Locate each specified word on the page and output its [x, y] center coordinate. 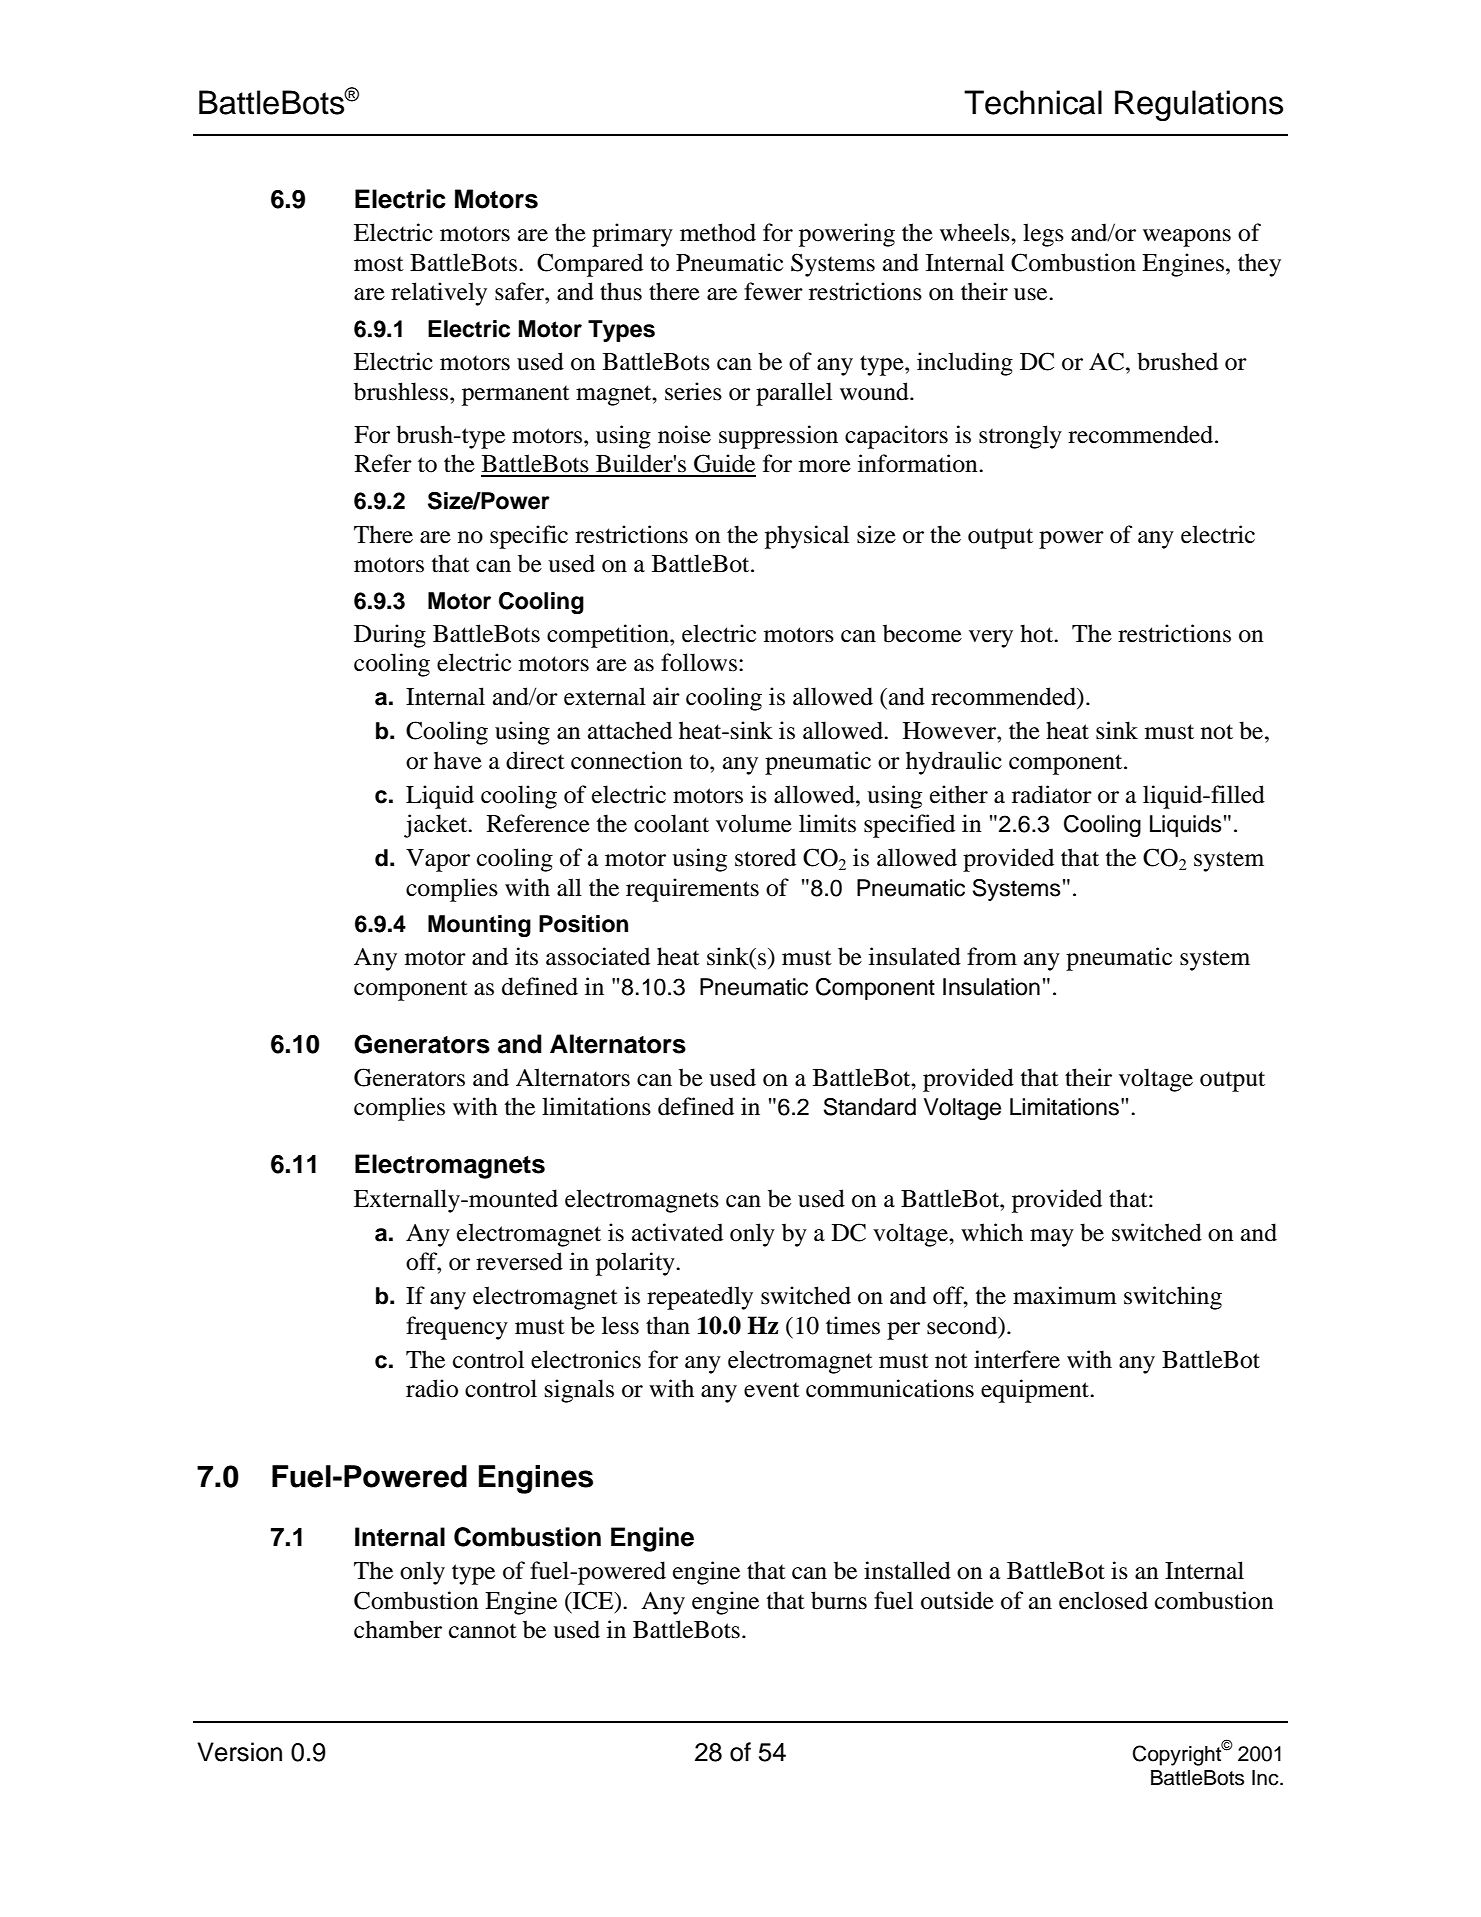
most [379, 264]
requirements [692, 890]
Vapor [438, 860]
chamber [398, 1629]
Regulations [1199, 105]
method [718, 232]
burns [839, 1600]
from [992, 956]
